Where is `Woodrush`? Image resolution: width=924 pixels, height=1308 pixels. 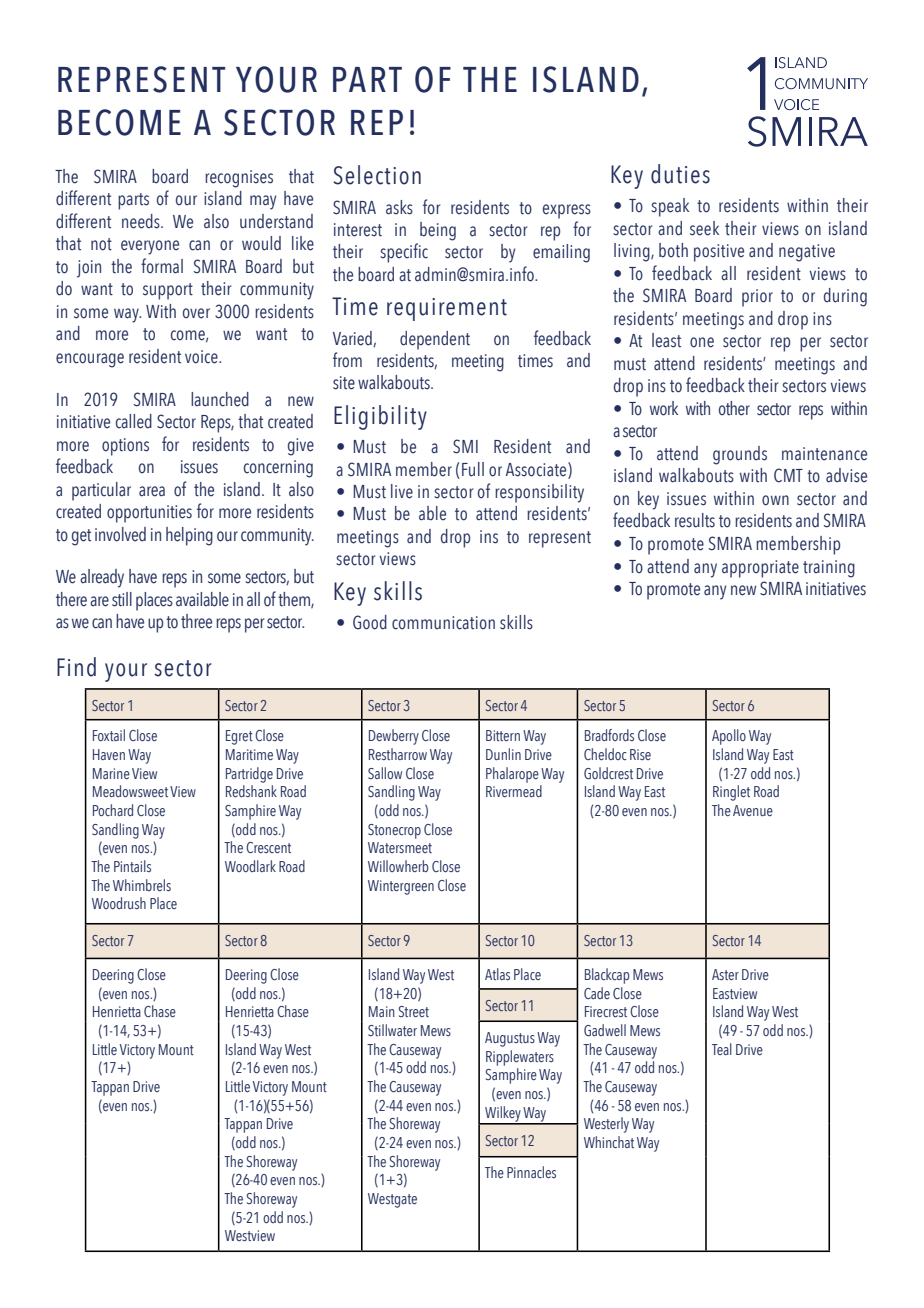 Woodrush is located at coordinates (119, 903).
